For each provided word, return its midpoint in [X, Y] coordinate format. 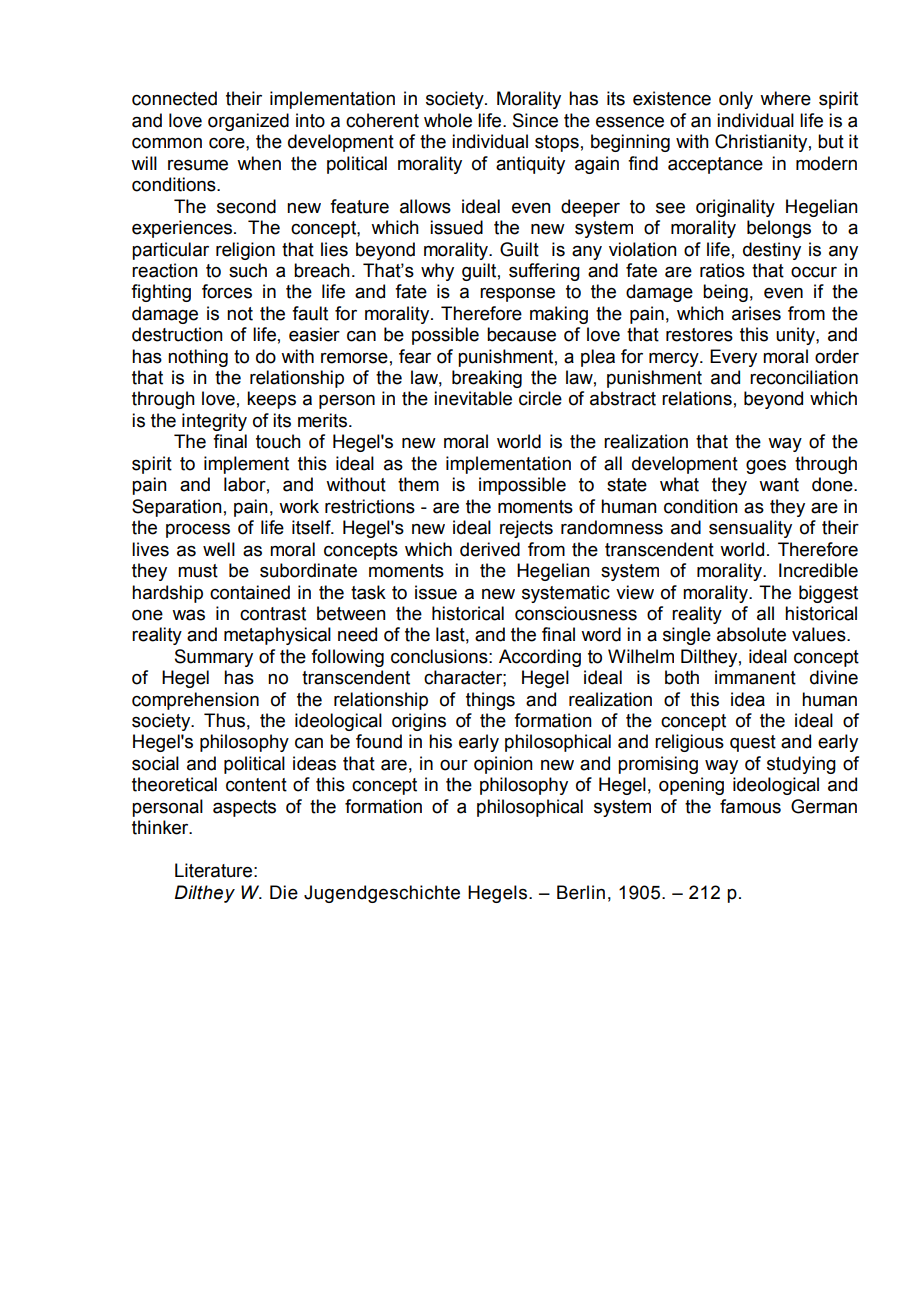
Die [284, 892]
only [736, 100]
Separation [177, 508]
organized [248, 122]
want [779, 485]
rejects [526, 529]
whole [448, 120]
